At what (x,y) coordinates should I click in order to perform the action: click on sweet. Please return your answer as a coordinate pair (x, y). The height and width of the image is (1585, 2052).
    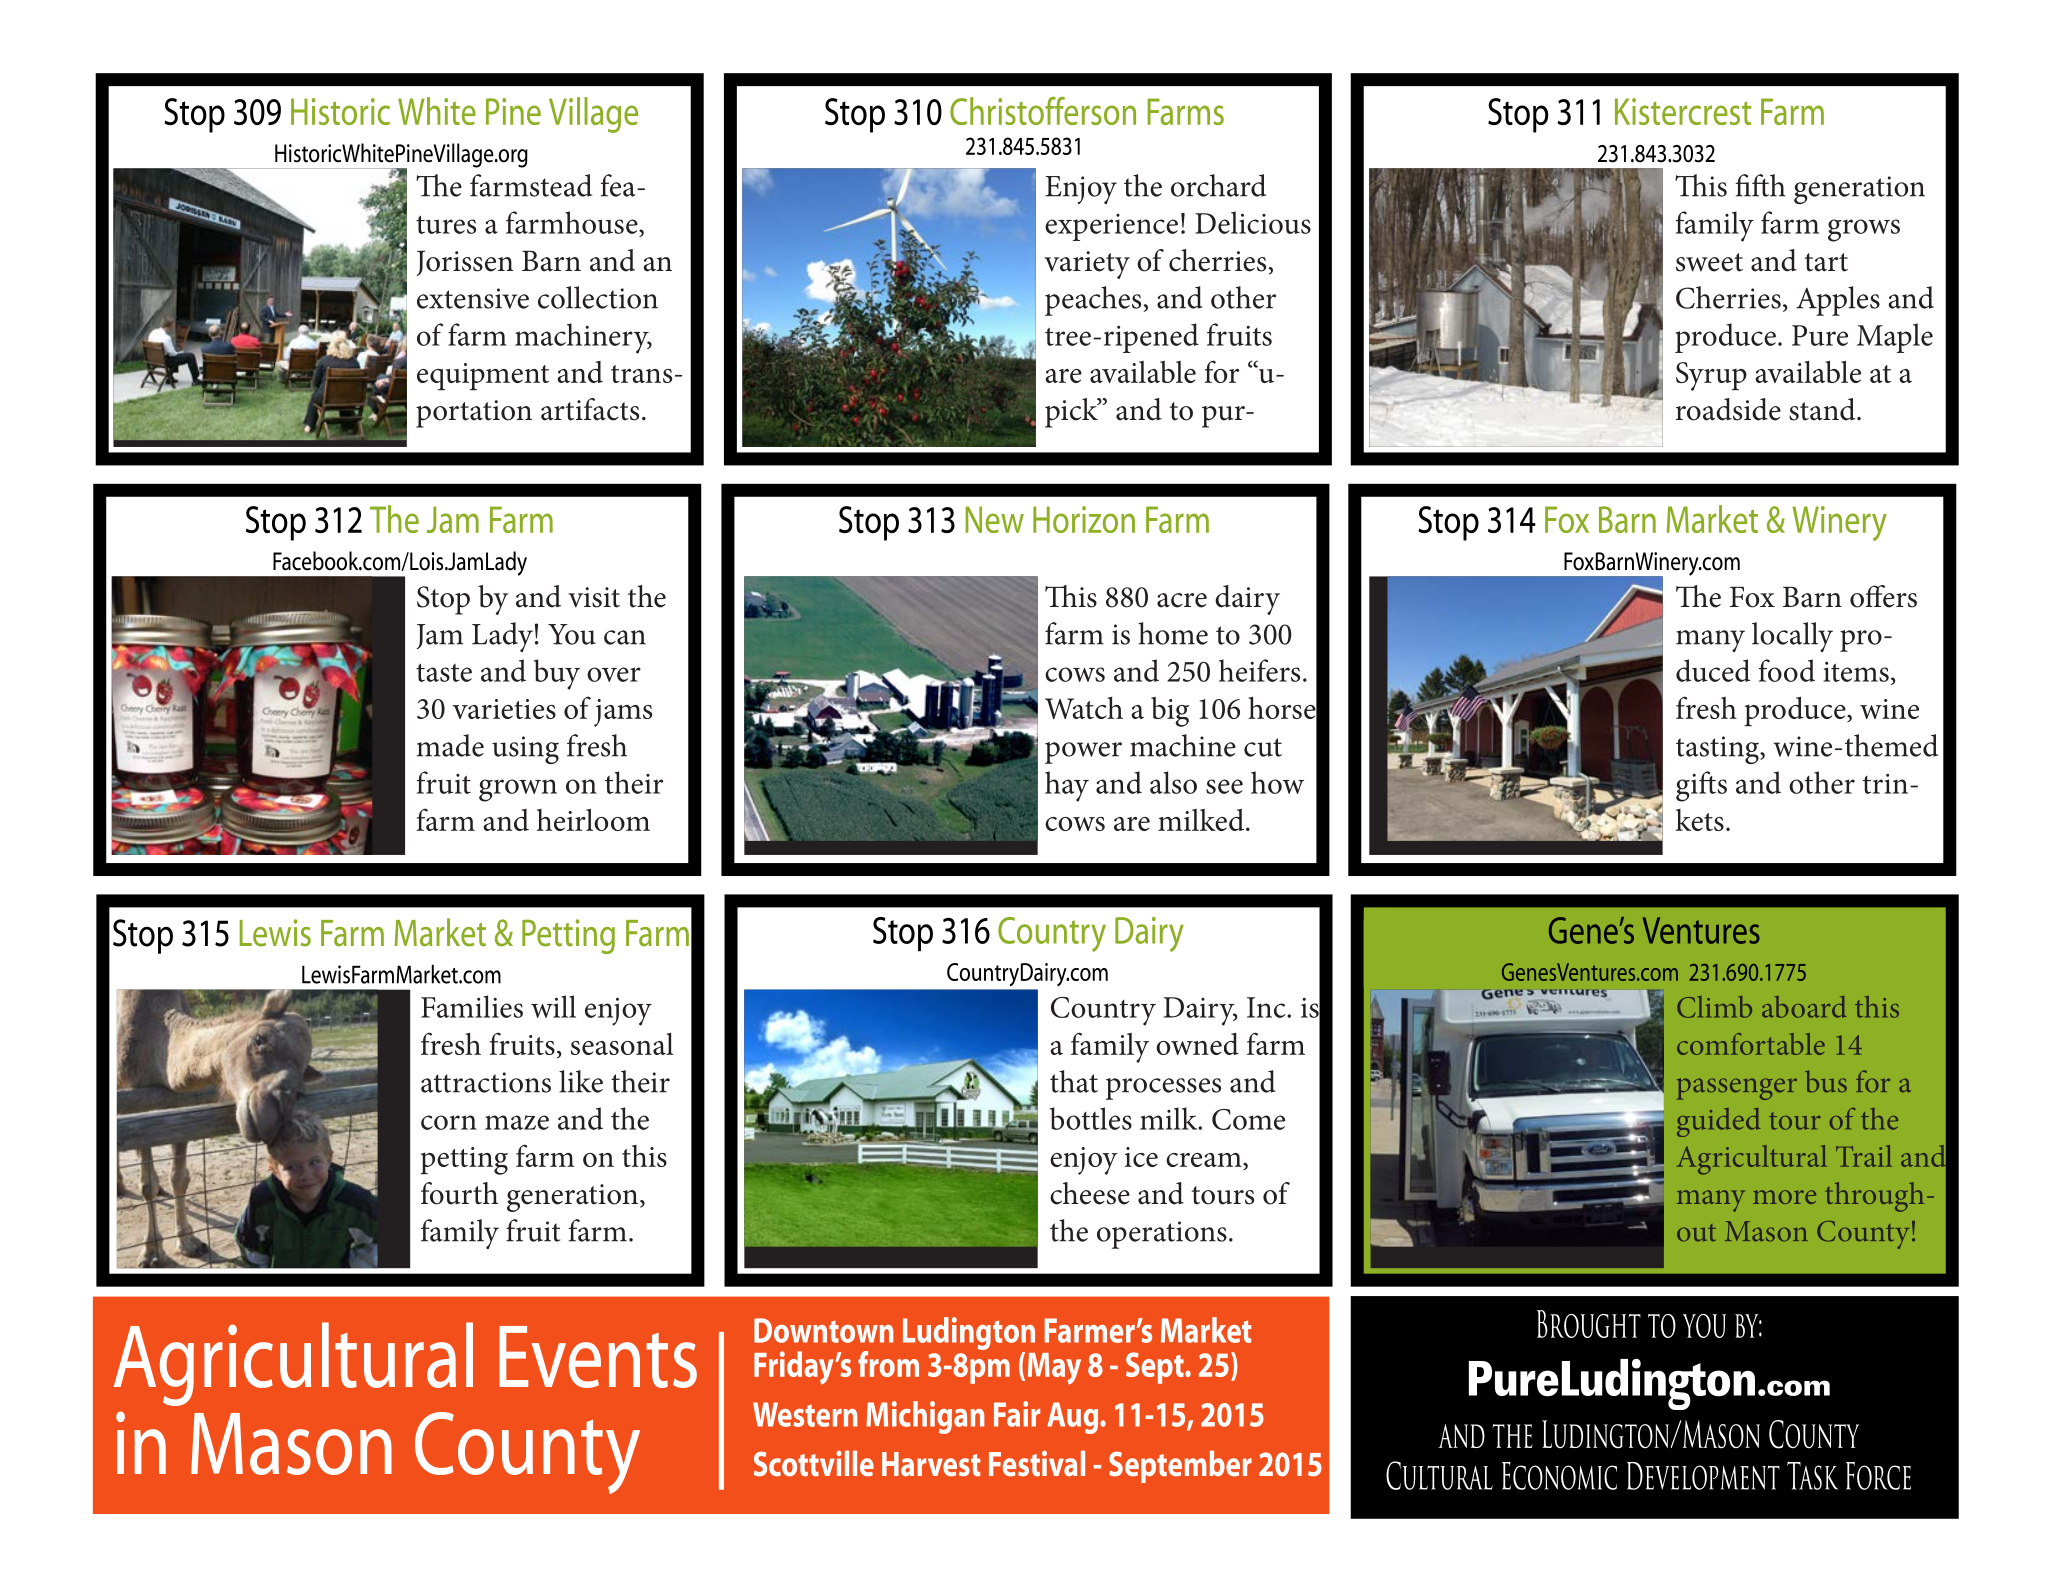
    Looking at the image, I should click on (1709, 262).
